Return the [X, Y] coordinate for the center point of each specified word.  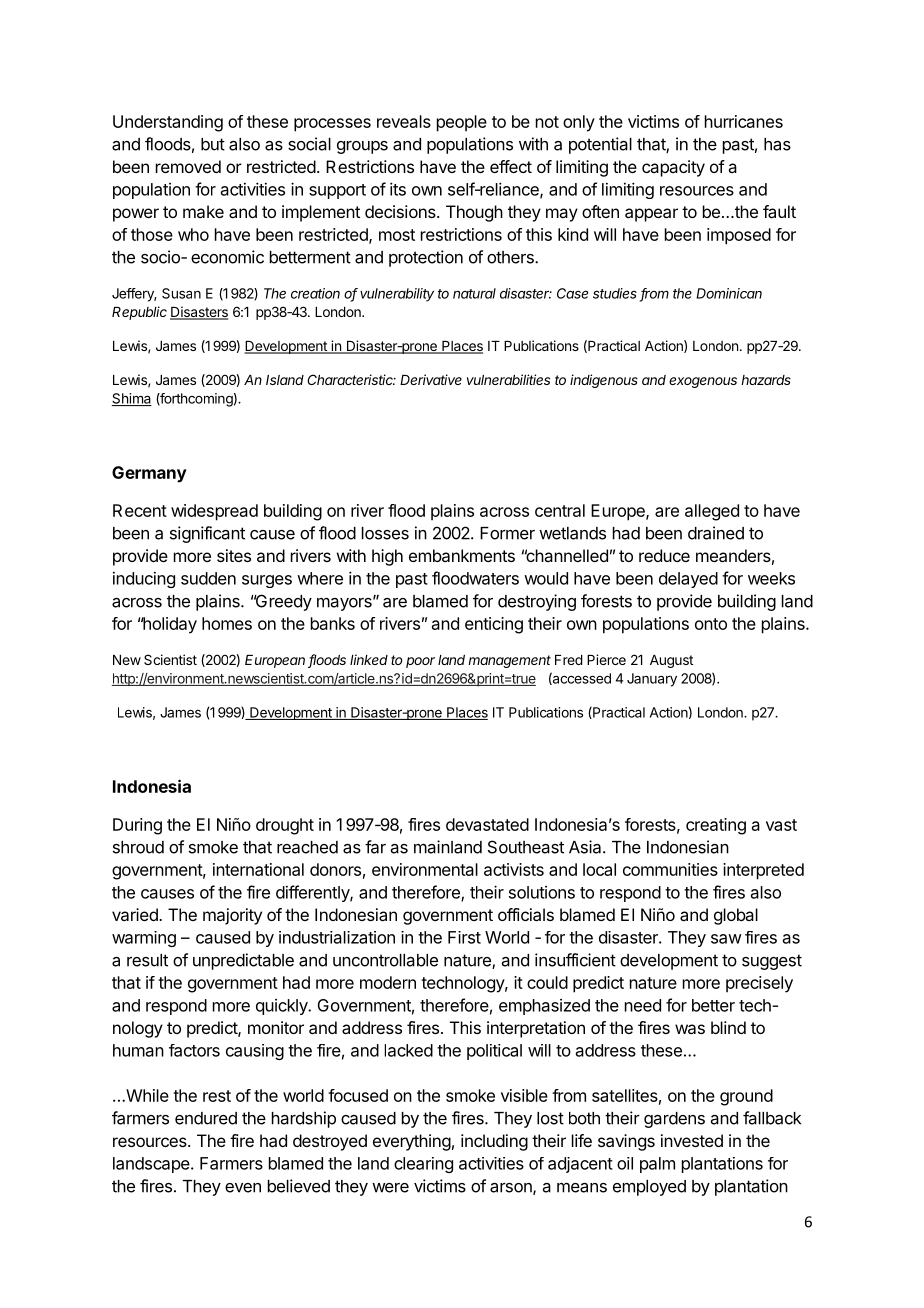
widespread [214, 512]
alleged [712, 512]
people [462, 123]
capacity [673, 168]
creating [716, 826]
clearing [423, 1165]
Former [507, 533]
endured [206, 1118]
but [213, 144]
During [137, 826]
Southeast [526, 847]
